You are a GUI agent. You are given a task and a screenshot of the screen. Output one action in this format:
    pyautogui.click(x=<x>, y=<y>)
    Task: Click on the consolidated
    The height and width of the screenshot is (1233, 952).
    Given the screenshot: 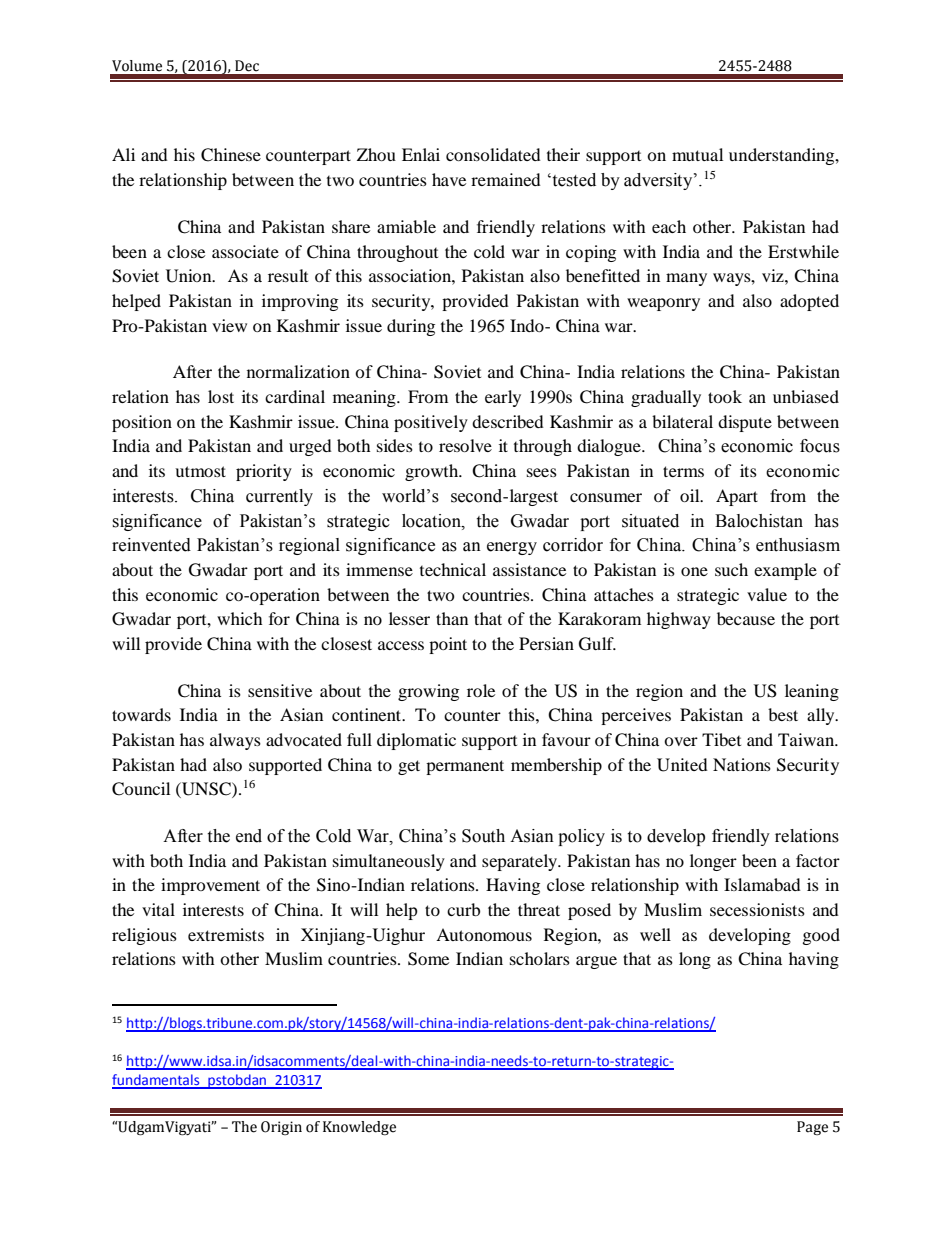 What is the action you would take?
    pyautogui.click(x=493, y=154)
